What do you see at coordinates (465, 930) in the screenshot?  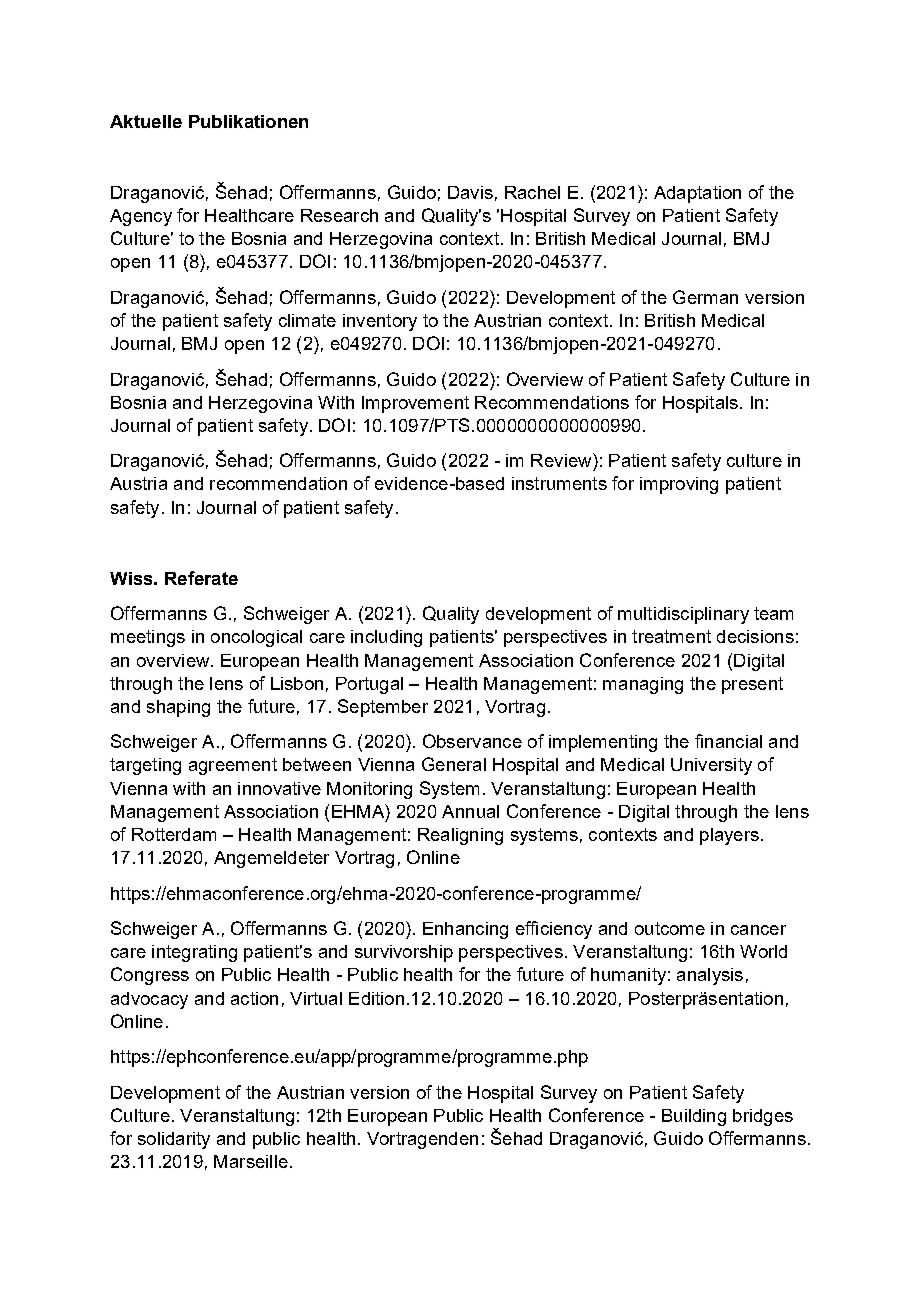 I see `Enhancing` at bounding box center [465, 930].
